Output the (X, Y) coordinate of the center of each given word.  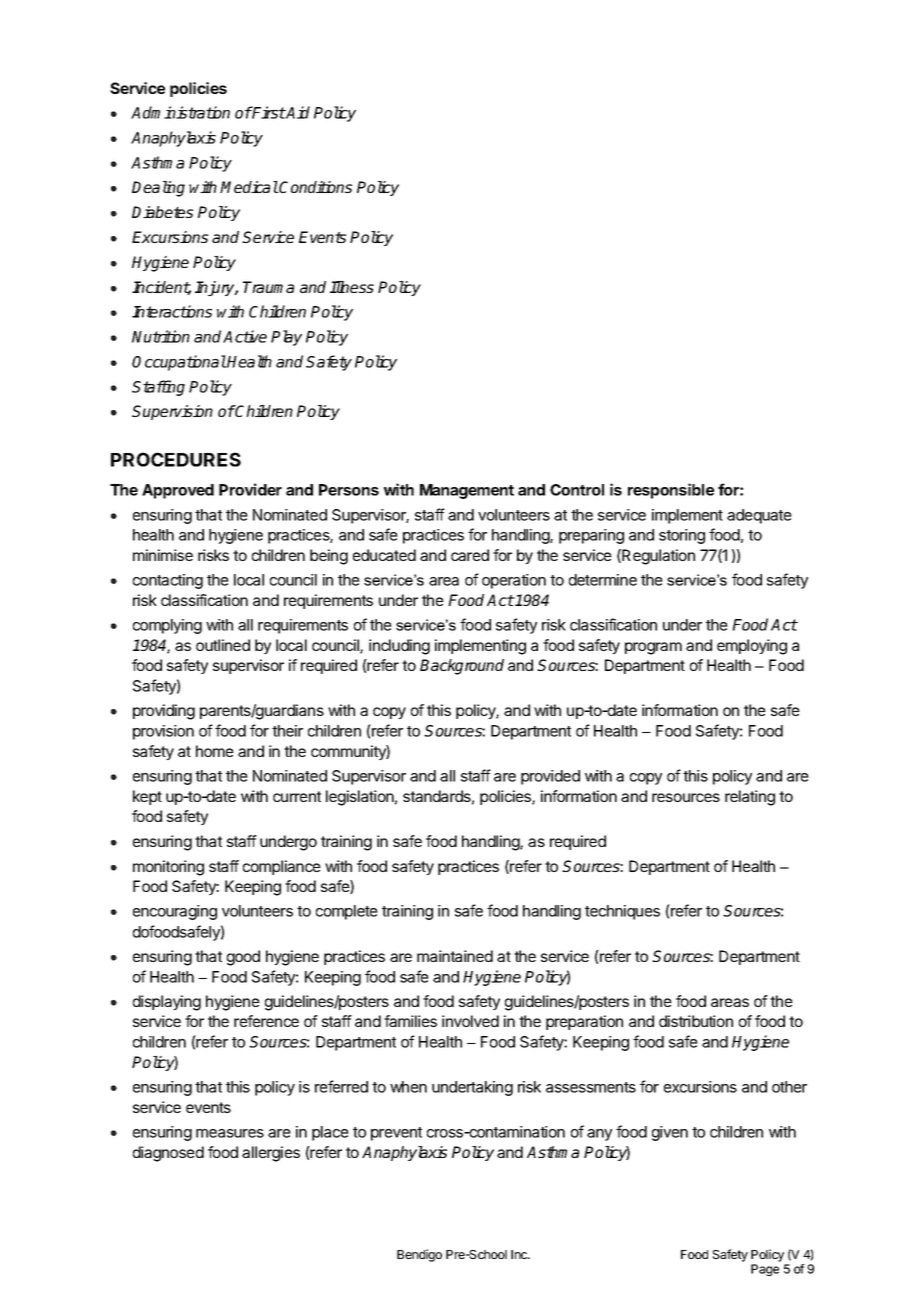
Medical (249, 187)
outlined (223, 645)
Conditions (315, 187)
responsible (671, 491)
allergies (271, 1154)
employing (752, 647)
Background (462, 667)
